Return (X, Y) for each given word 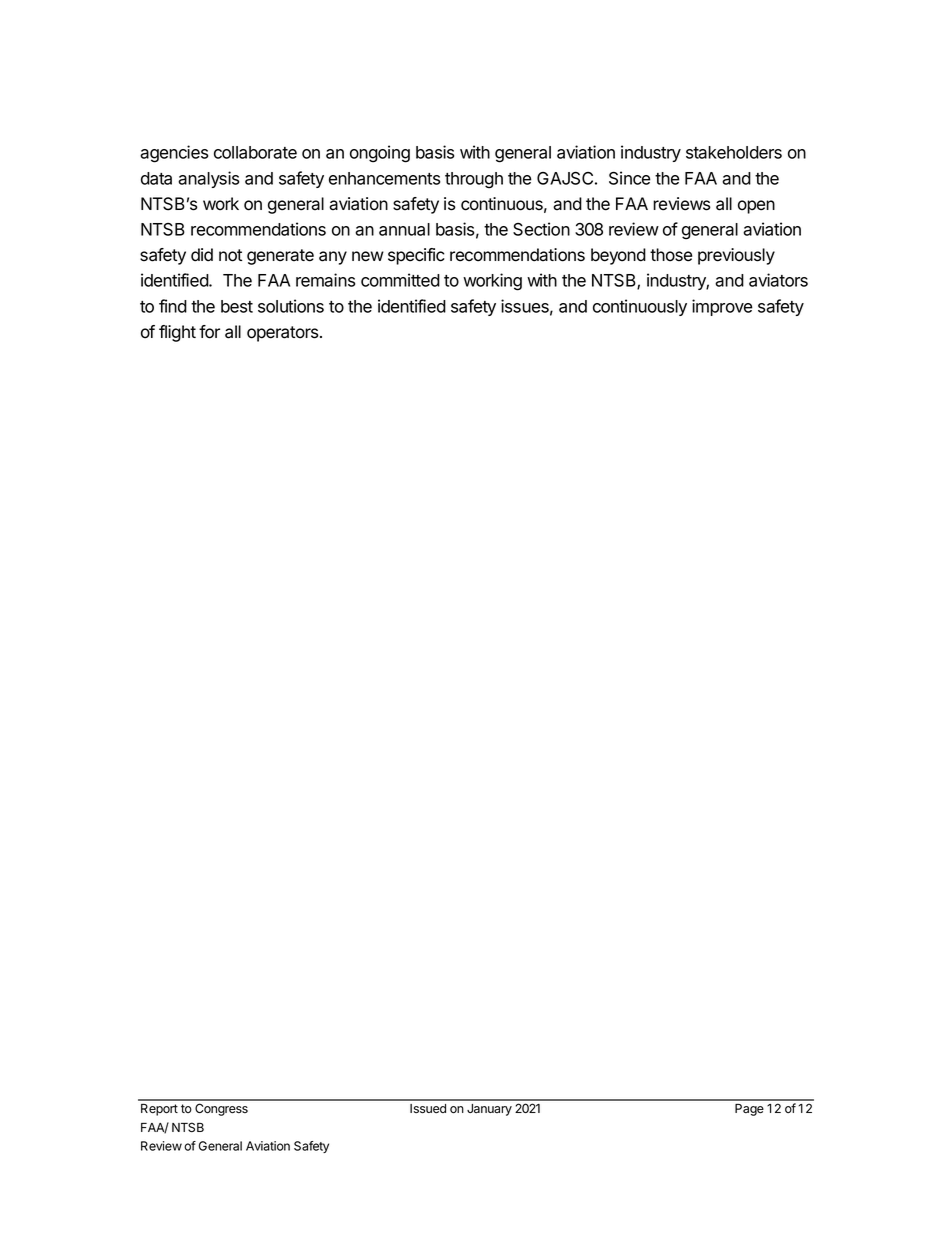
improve (722, 307)
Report (159, 1110)
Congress (221, 1109)
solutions (291, 306)
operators (284, 334)
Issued (428, 1109)
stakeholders (734, 152)
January (489, 1110)
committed (400, 280)
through (474, 180)
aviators (778, 280)
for (209, 332)
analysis (208, 179)
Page (749, 1110)
